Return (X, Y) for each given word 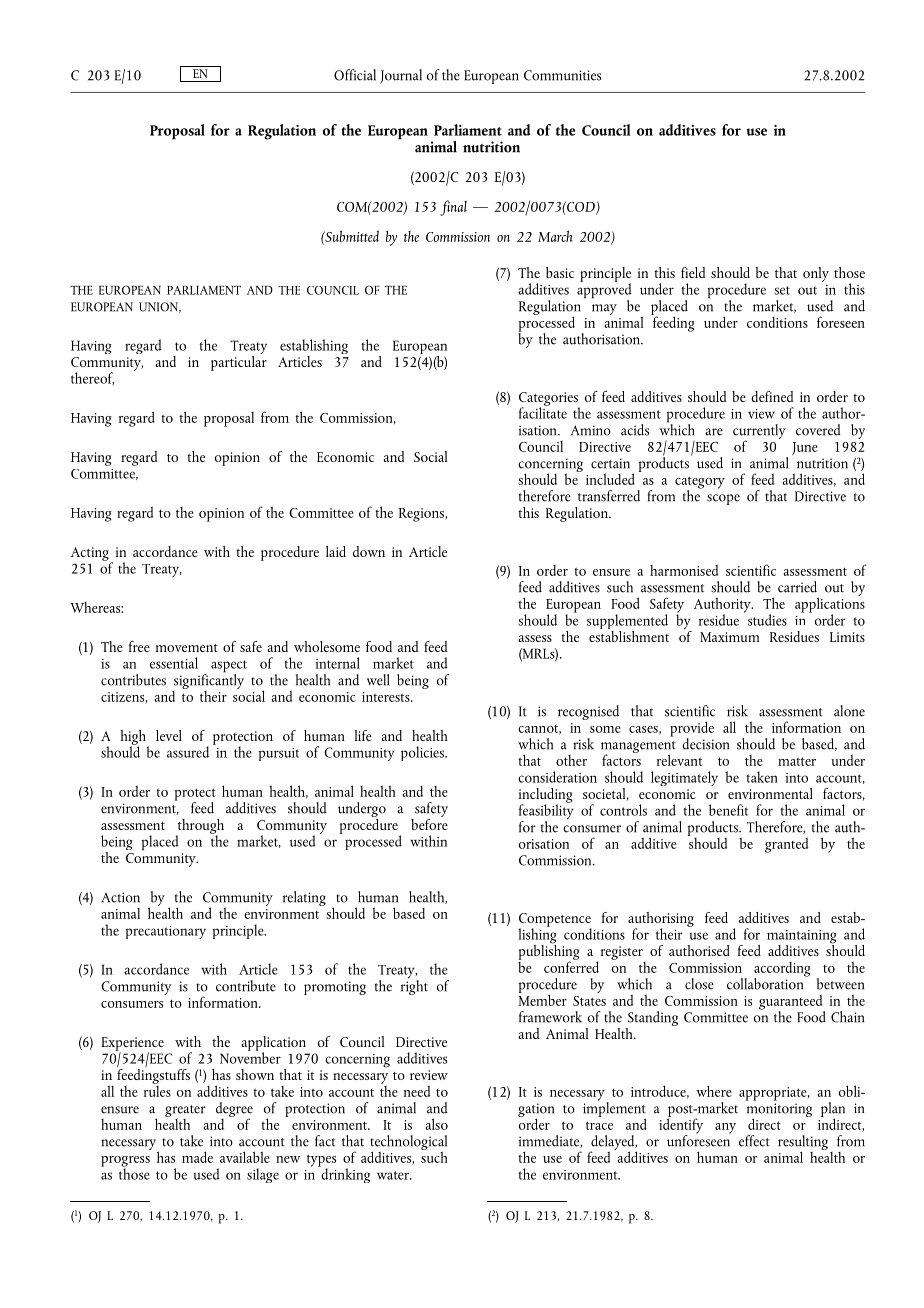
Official (355, 75)
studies (767, 620)
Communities (562, 75)
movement (187, 648)
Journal (401, 76)
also (436, 1124)
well (377, 680)
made (197, 1157)
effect (754, 1141)
